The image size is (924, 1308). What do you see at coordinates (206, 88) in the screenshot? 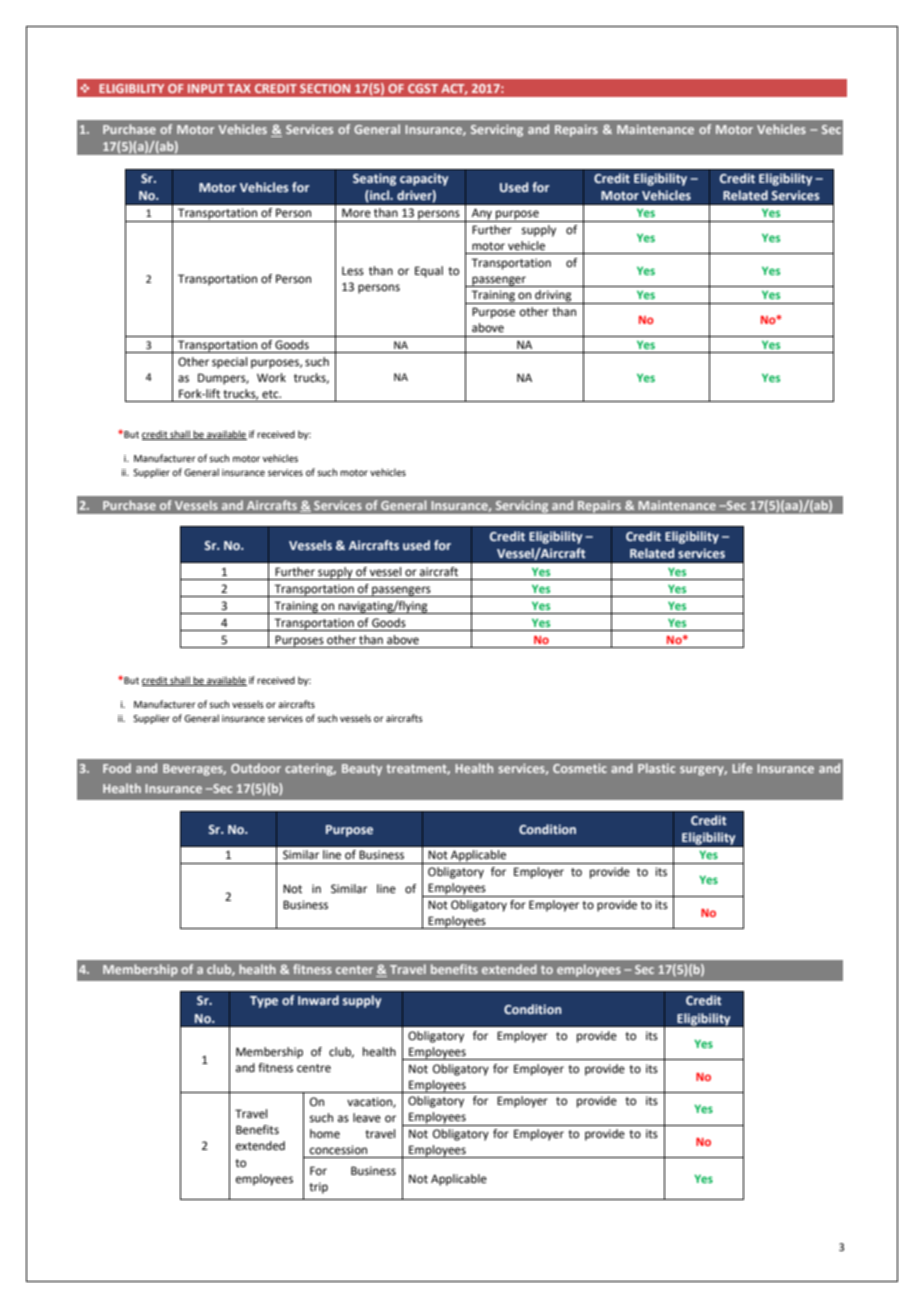
I see `INPUT` at bounding box center [206, 88].
